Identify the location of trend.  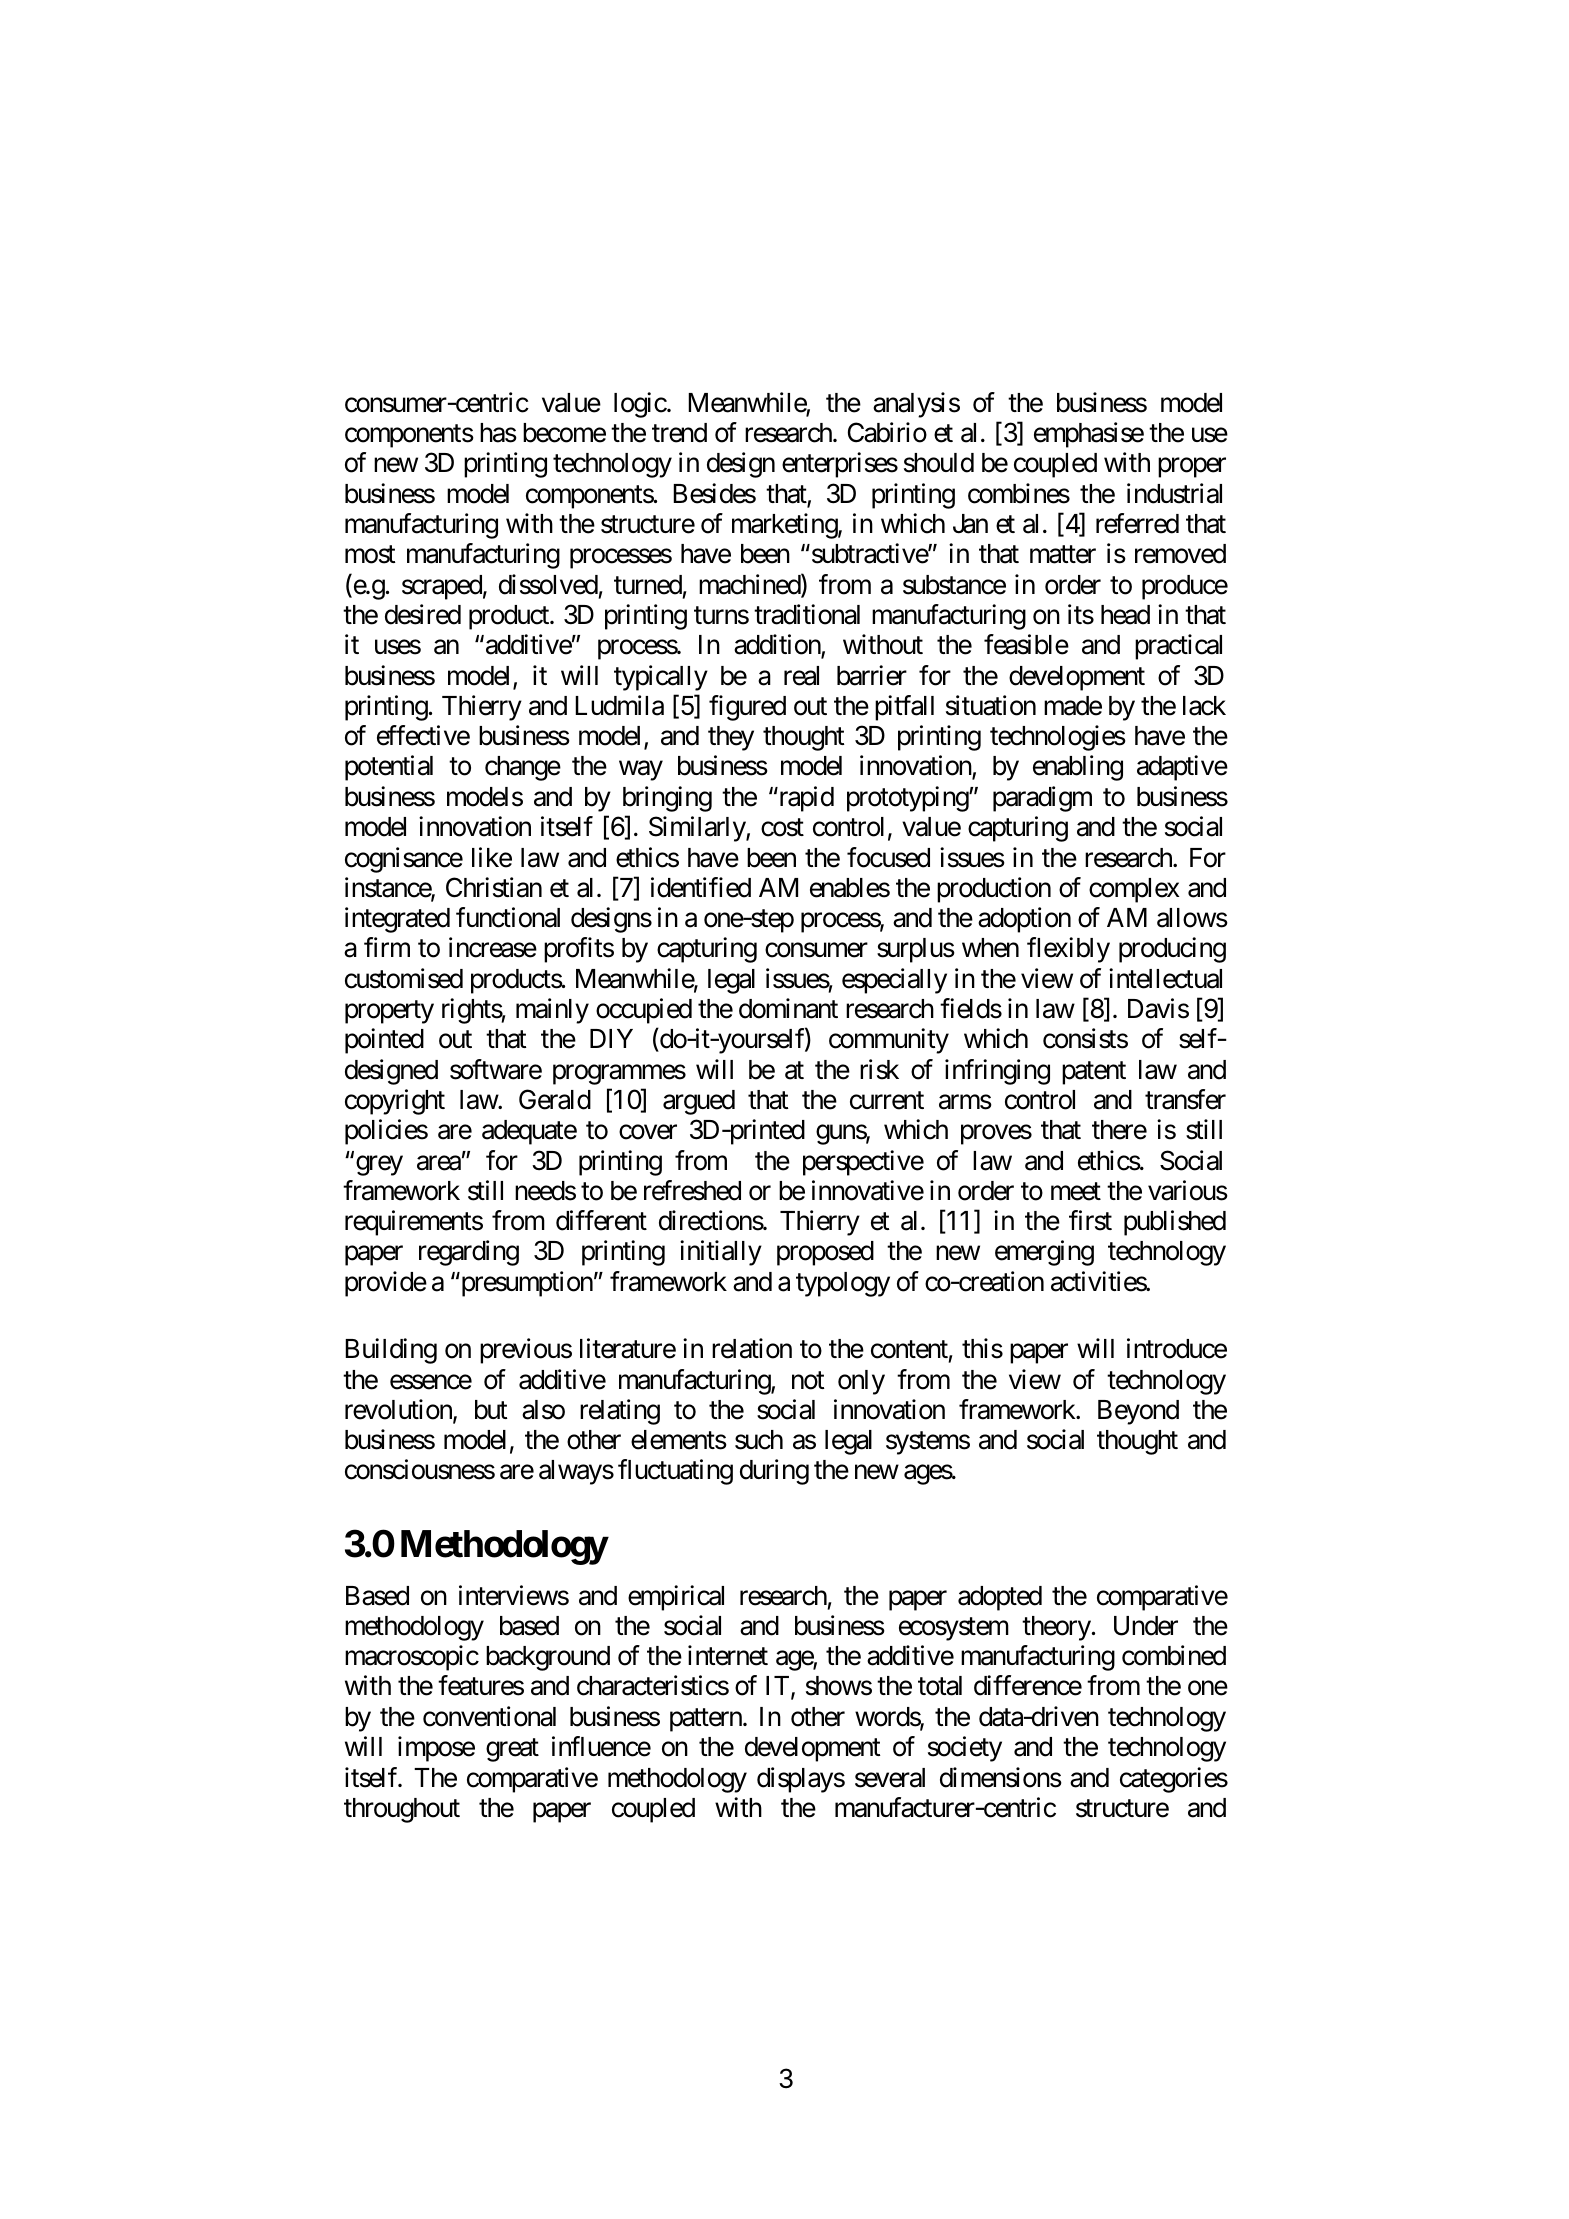
(679, 433).
